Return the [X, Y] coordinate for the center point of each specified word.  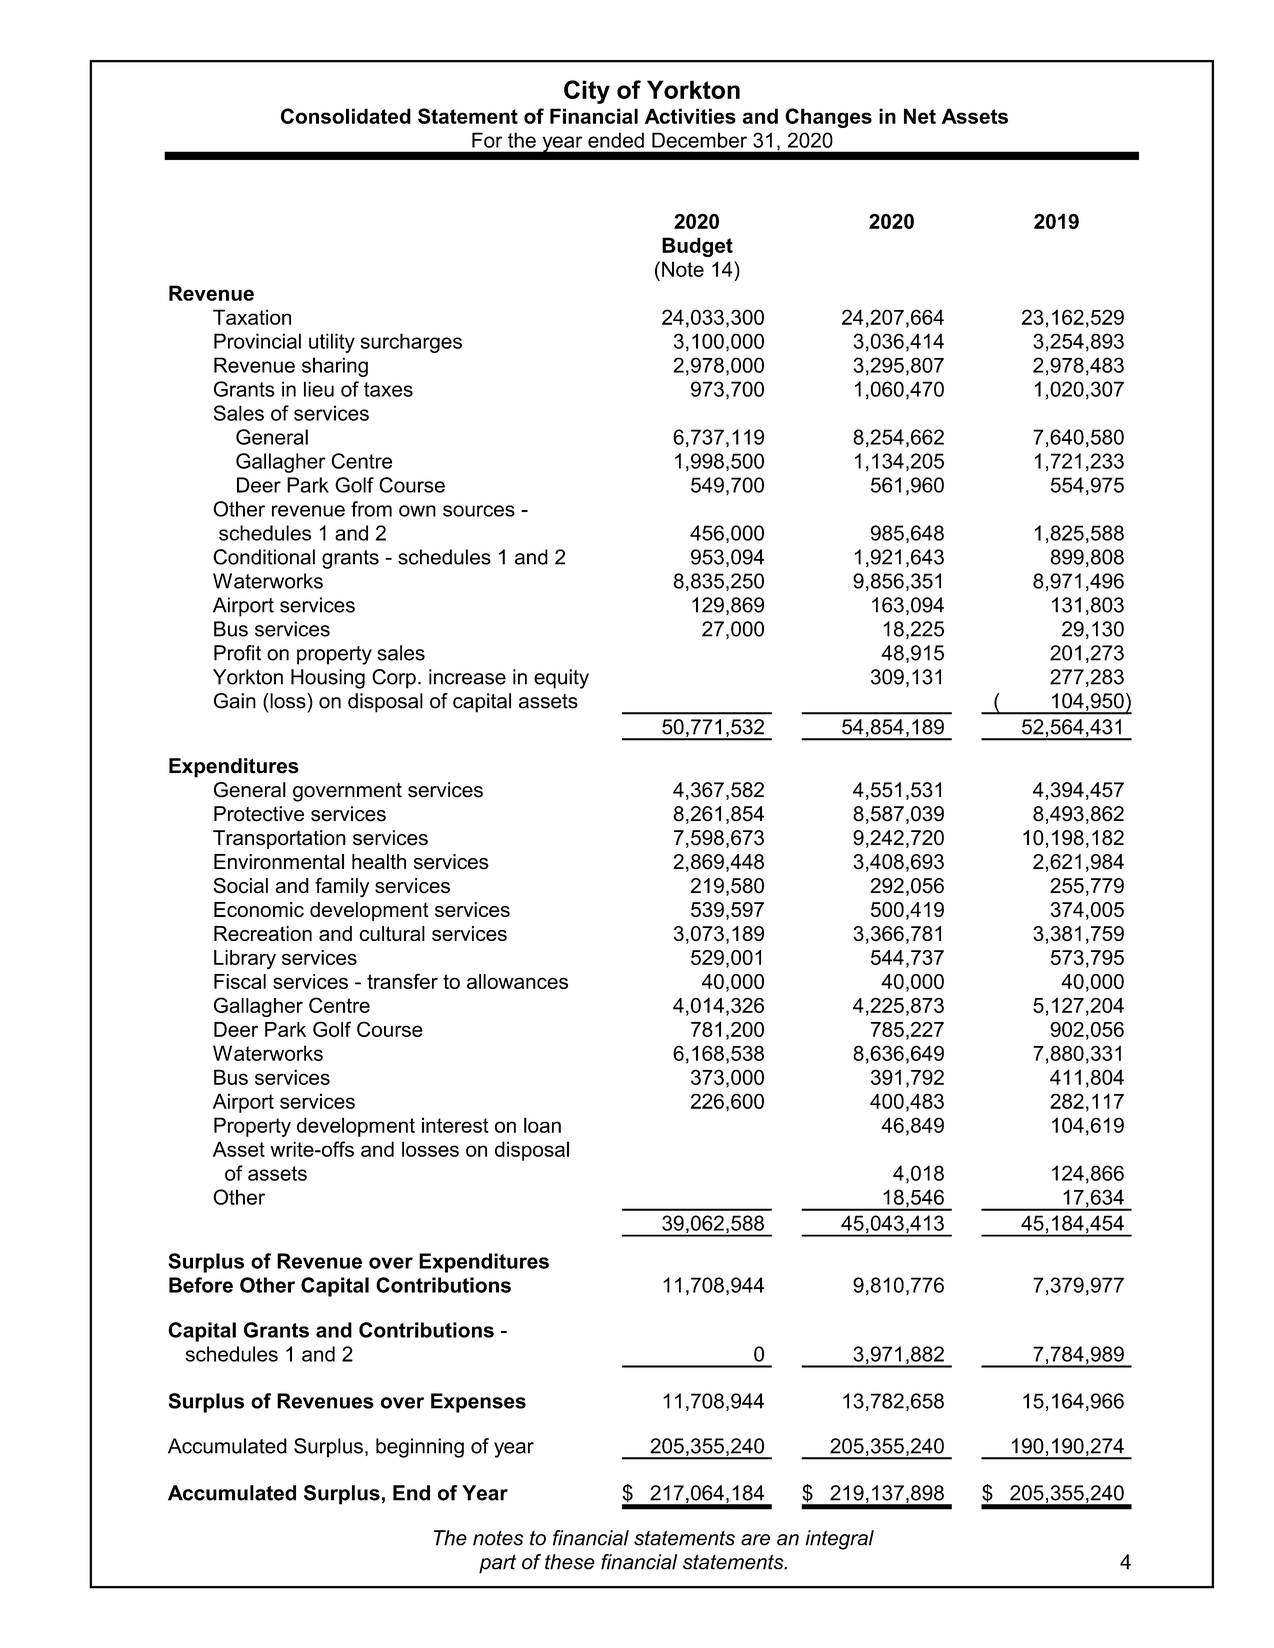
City [587, 92]
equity [561, 679]
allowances [517, 981]
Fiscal [240, 981]
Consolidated [346, 116]
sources [479, 511]
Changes [828, 118]
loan [542, 1125]
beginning [420, 1448]
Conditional [264, 557]
